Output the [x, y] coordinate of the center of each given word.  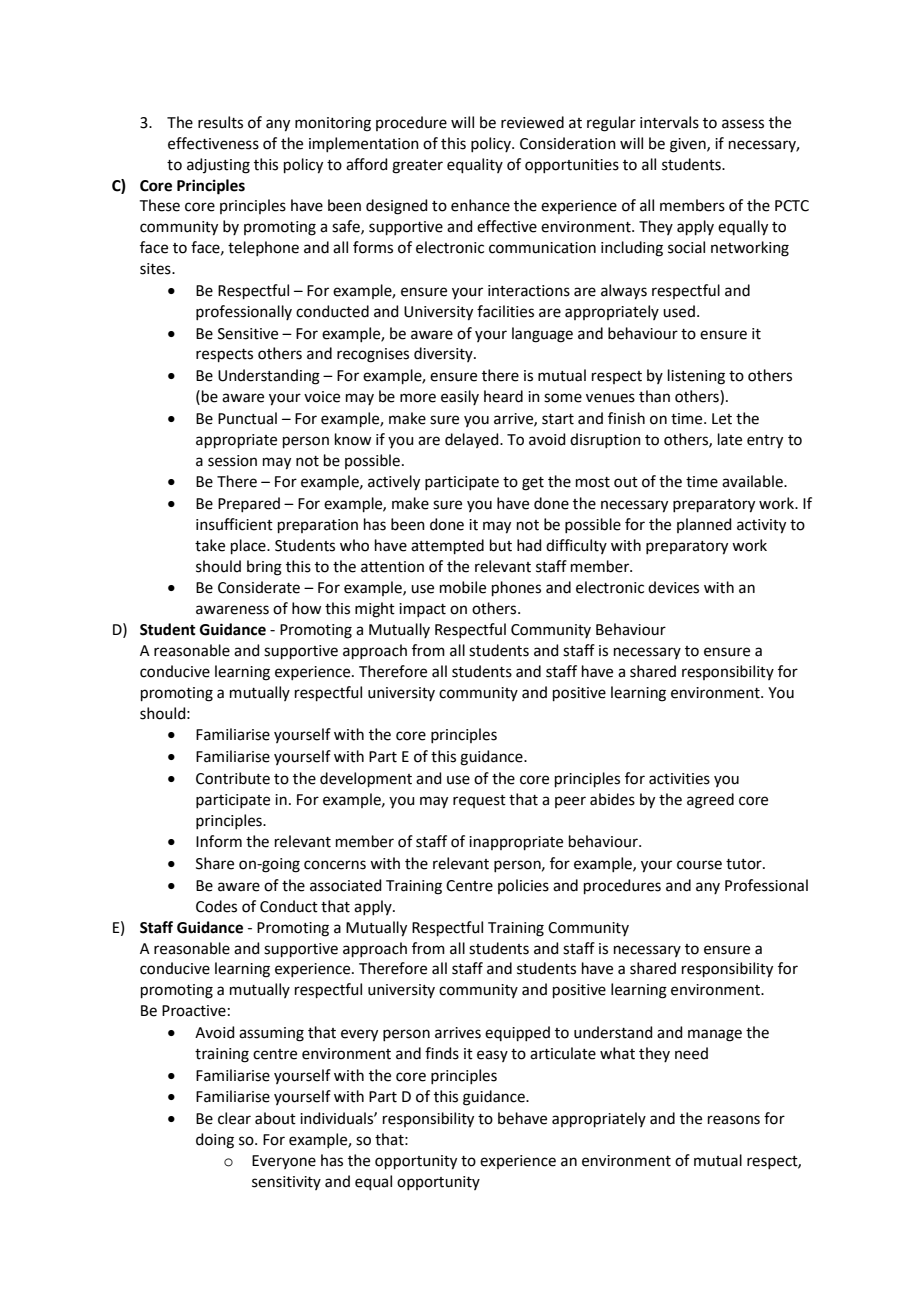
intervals [669, 122]
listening [696, 377]
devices [673, 587]
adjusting [218, 166]
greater [417, 167]
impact [422, 610]
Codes [216, 906]
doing [215, 1141]
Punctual [247, 418]
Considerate [259, 587]
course [699, 865]
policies [523, 886]
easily [460, 397]
